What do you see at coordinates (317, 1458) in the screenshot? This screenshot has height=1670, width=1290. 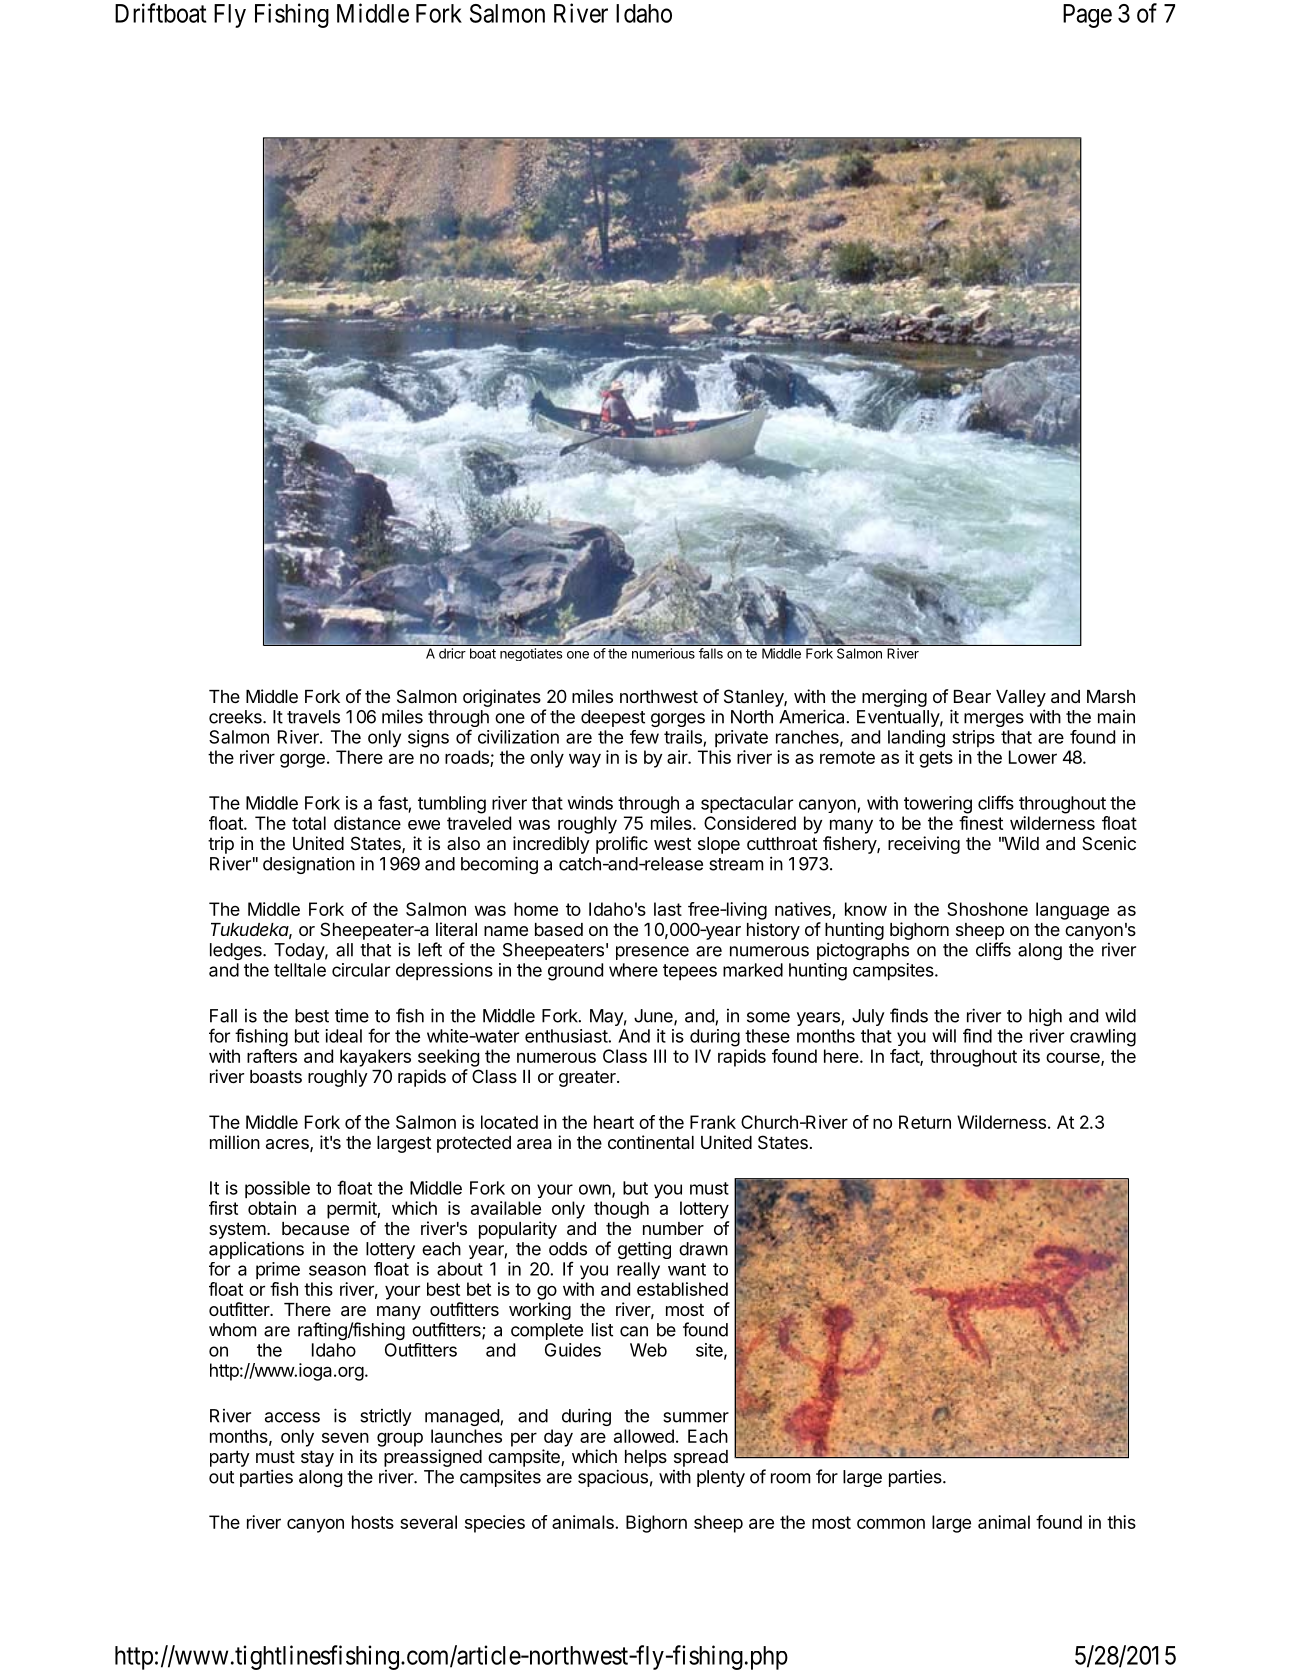 I see `stay` at bounding box center [317, 1458].
